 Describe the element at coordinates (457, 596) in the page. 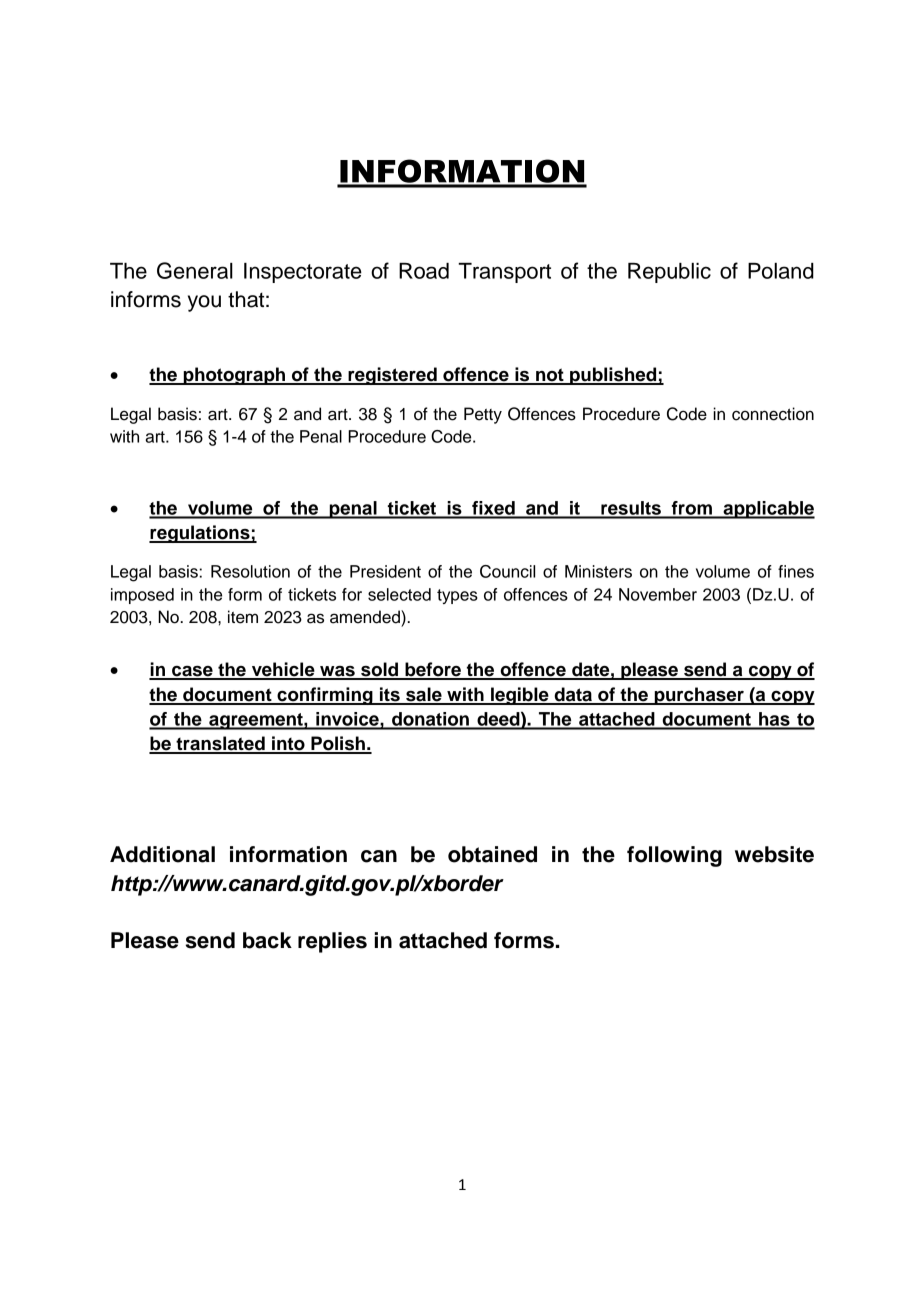

I see `types` at that location.
